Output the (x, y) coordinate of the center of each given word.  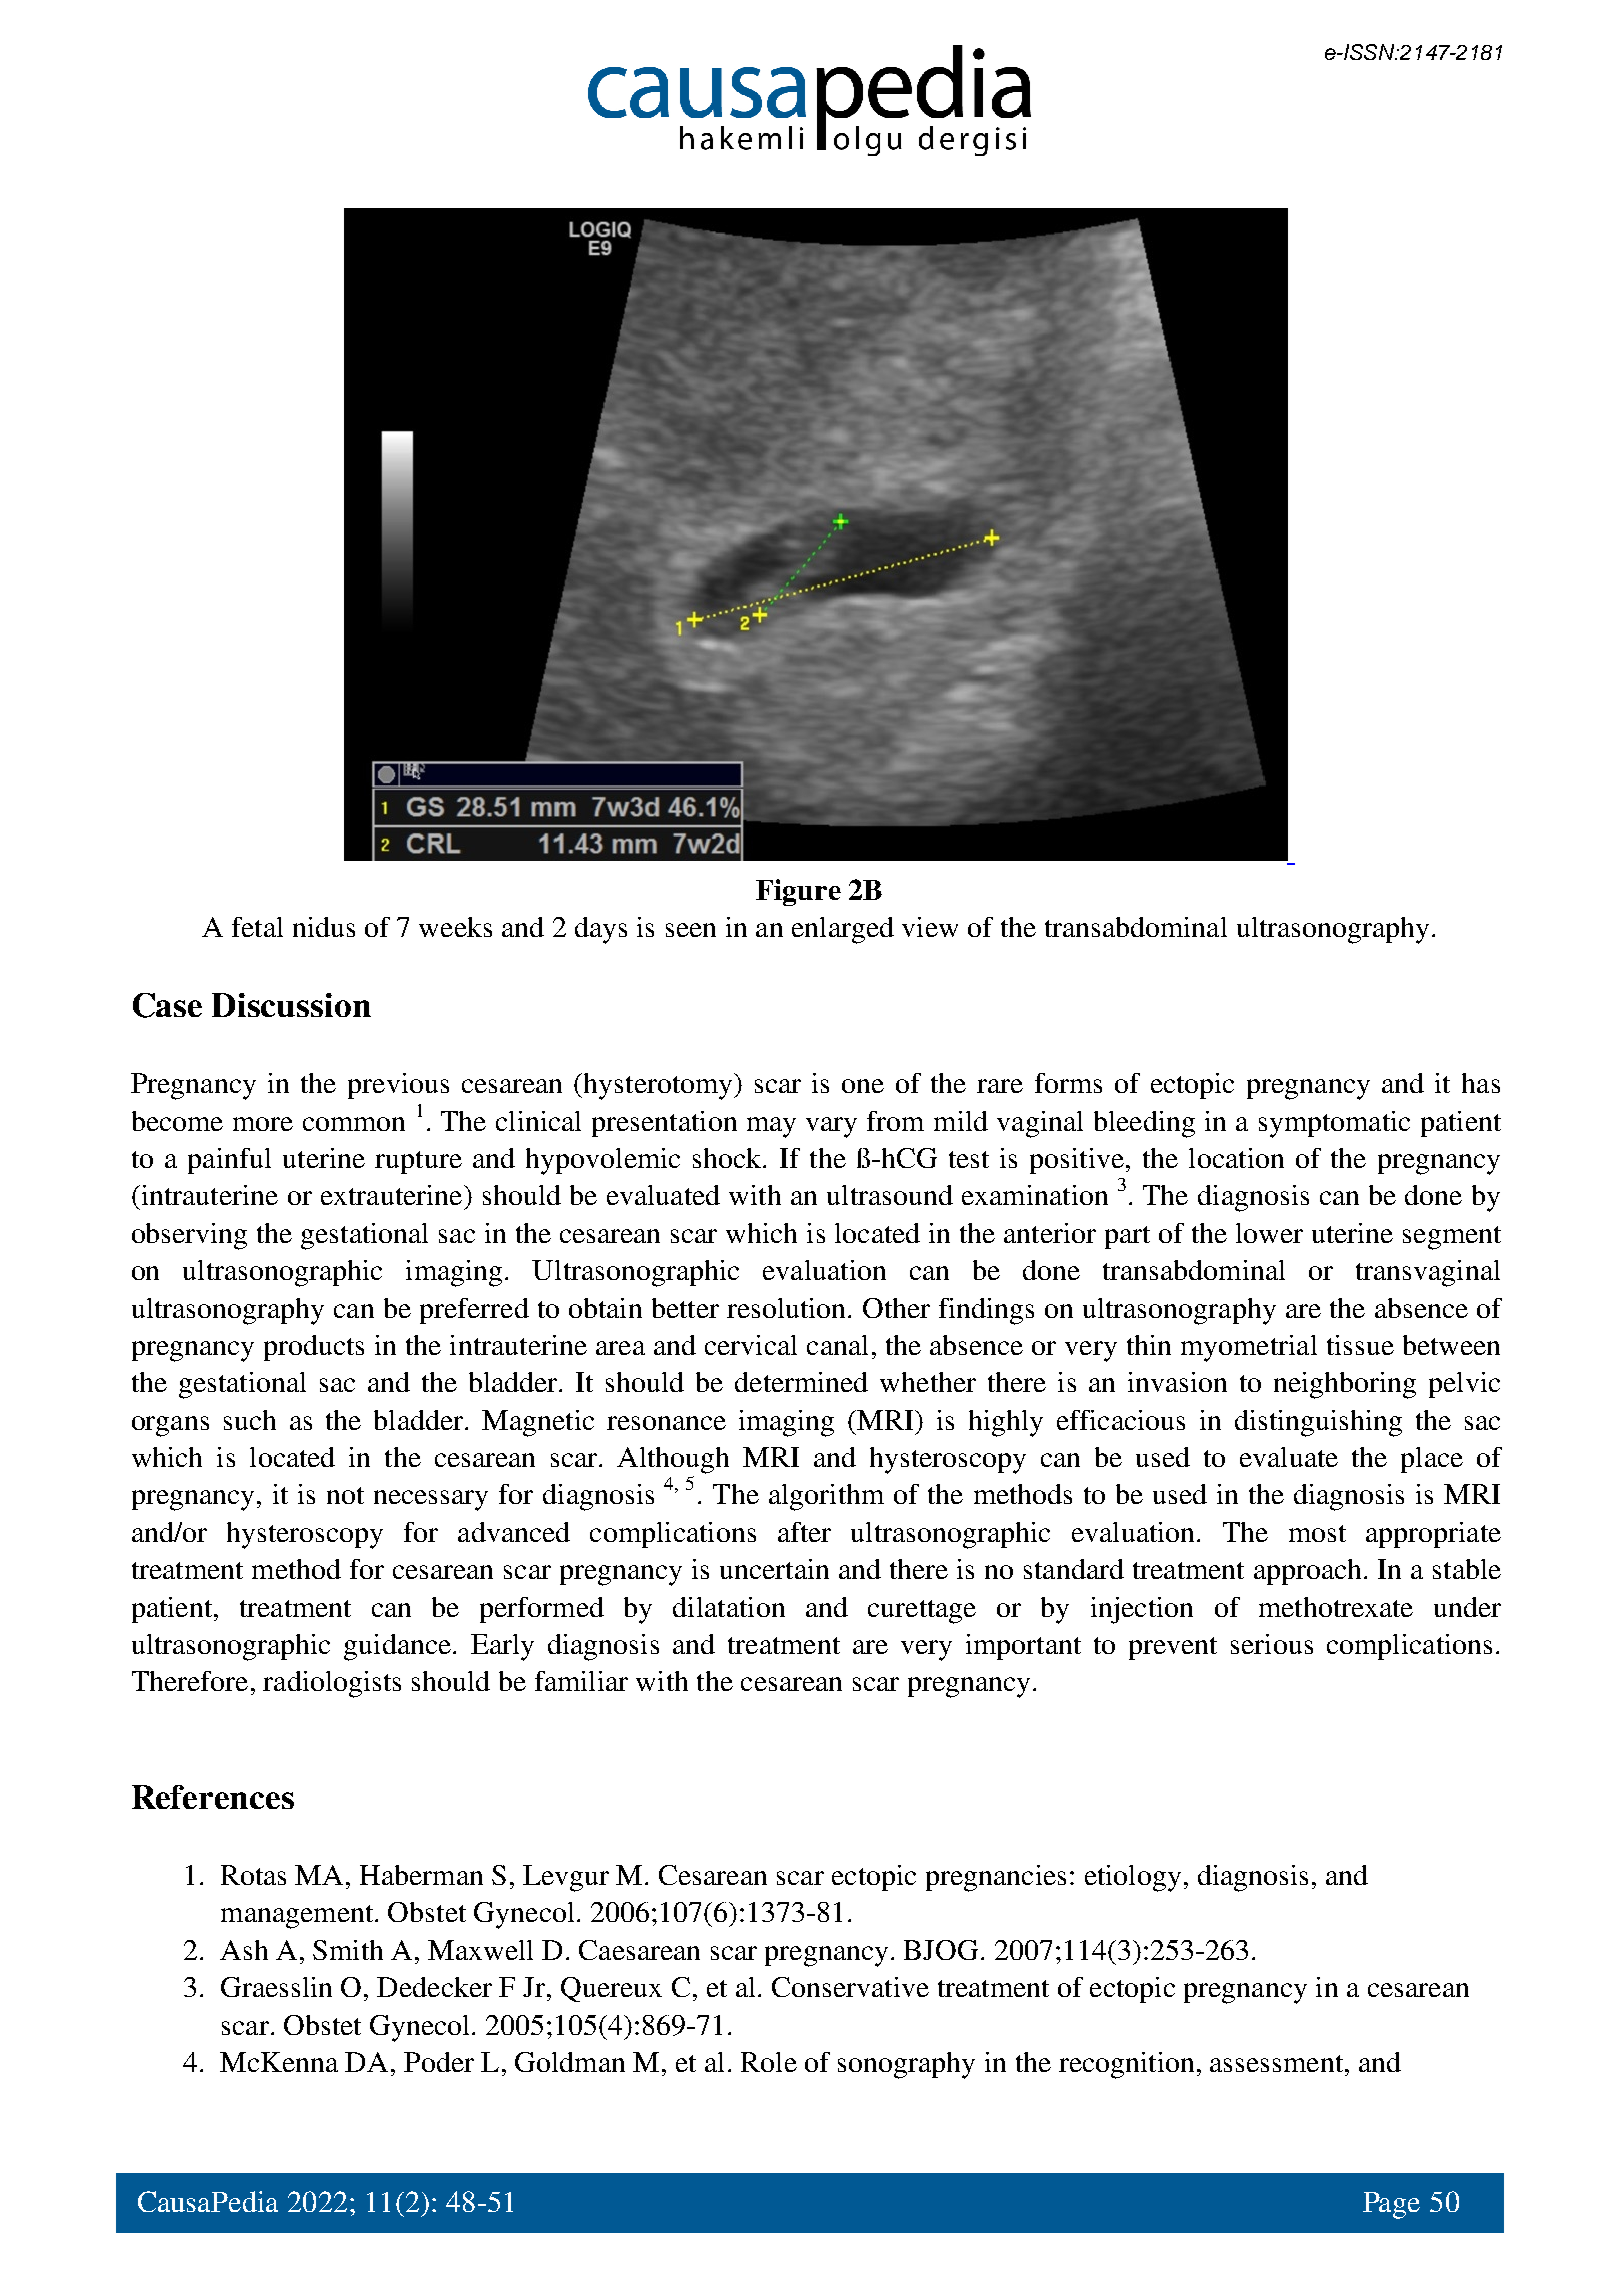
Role (769, 2062)
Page (1391, 2205)
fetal (257, 927)
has (1481, 1083)
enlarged (843, 930)
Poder (439, 2062)
